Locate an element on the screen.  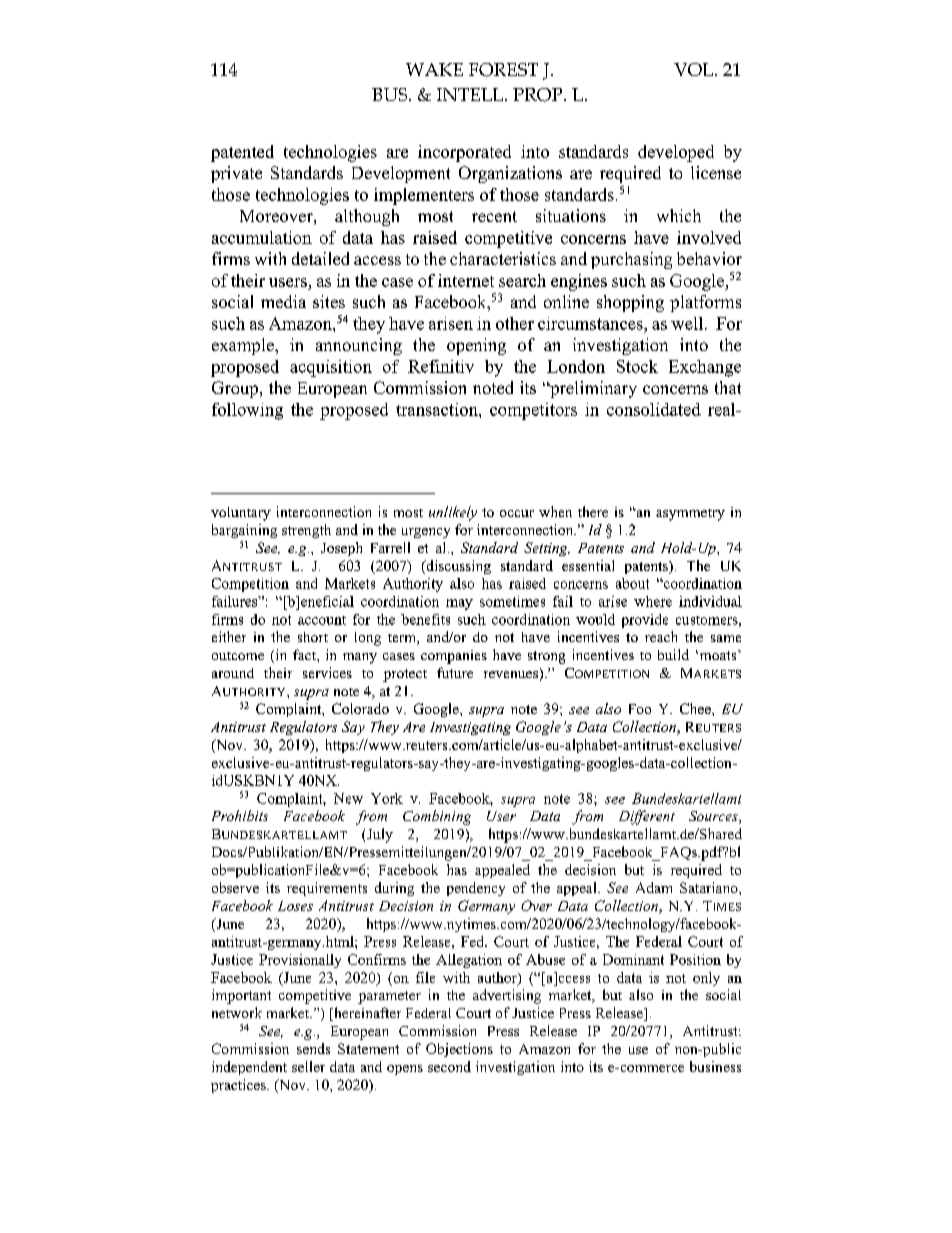
FOREST is located at coordinates (503, 70).
